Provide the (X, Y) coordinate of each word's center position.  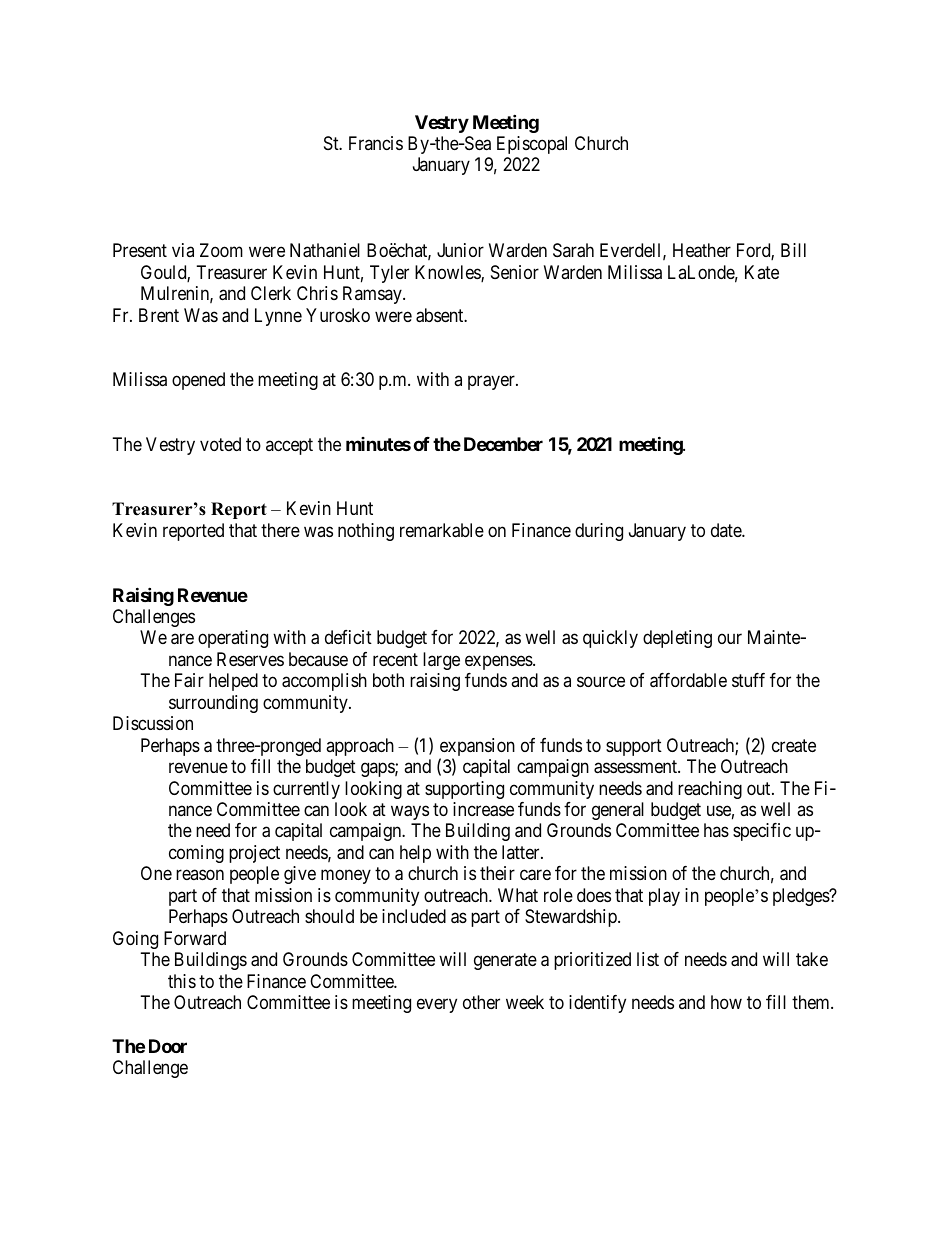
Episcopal (532, 145)
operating (233, 639)
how (726, 1002)
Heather (702, 250)
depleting (677, 639)
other (481, 1002)
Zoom (221, 250)
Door (168, 1046)
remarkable (442, 530)
